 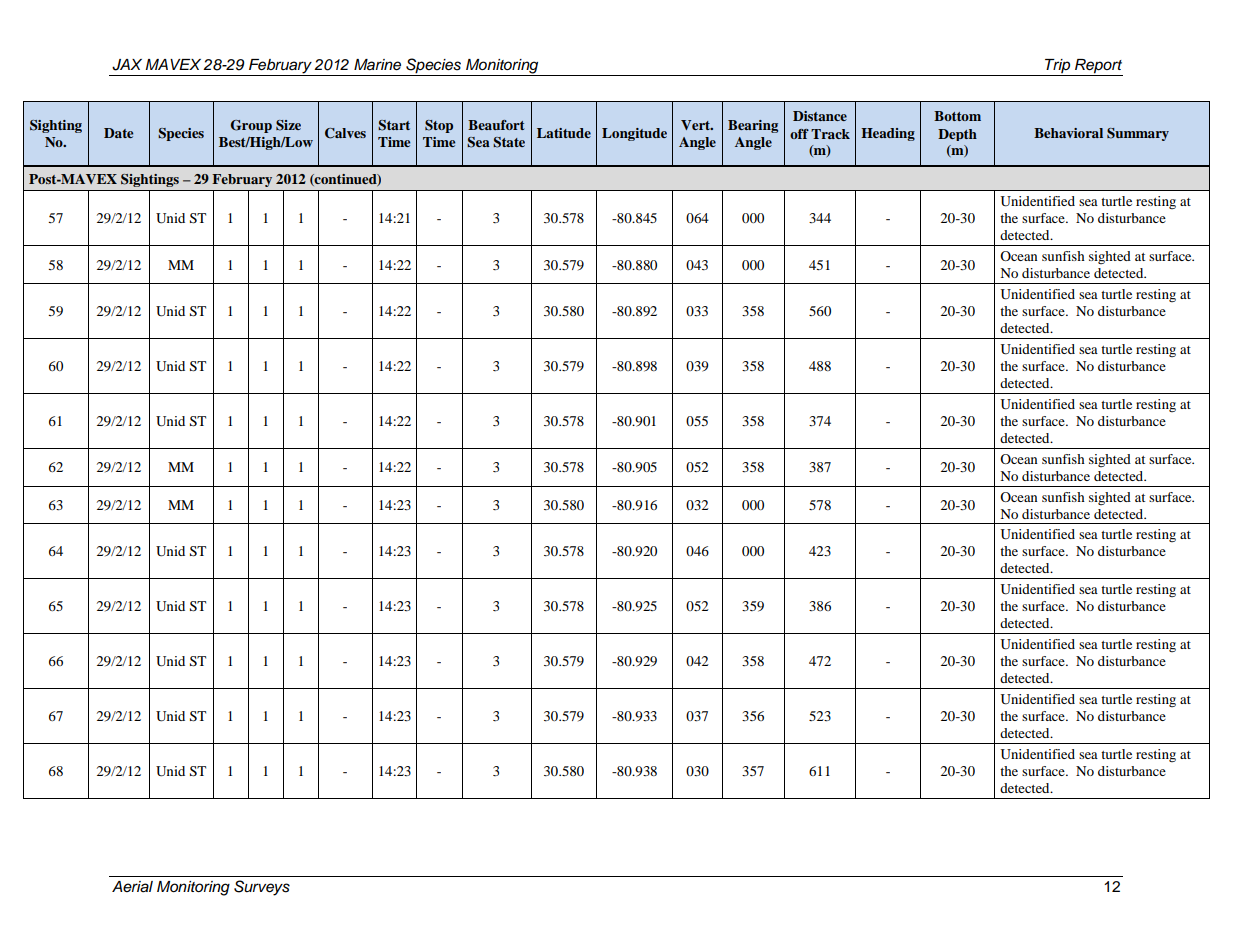 I want to click on Behavioral, so click(x=1068, y=133).
